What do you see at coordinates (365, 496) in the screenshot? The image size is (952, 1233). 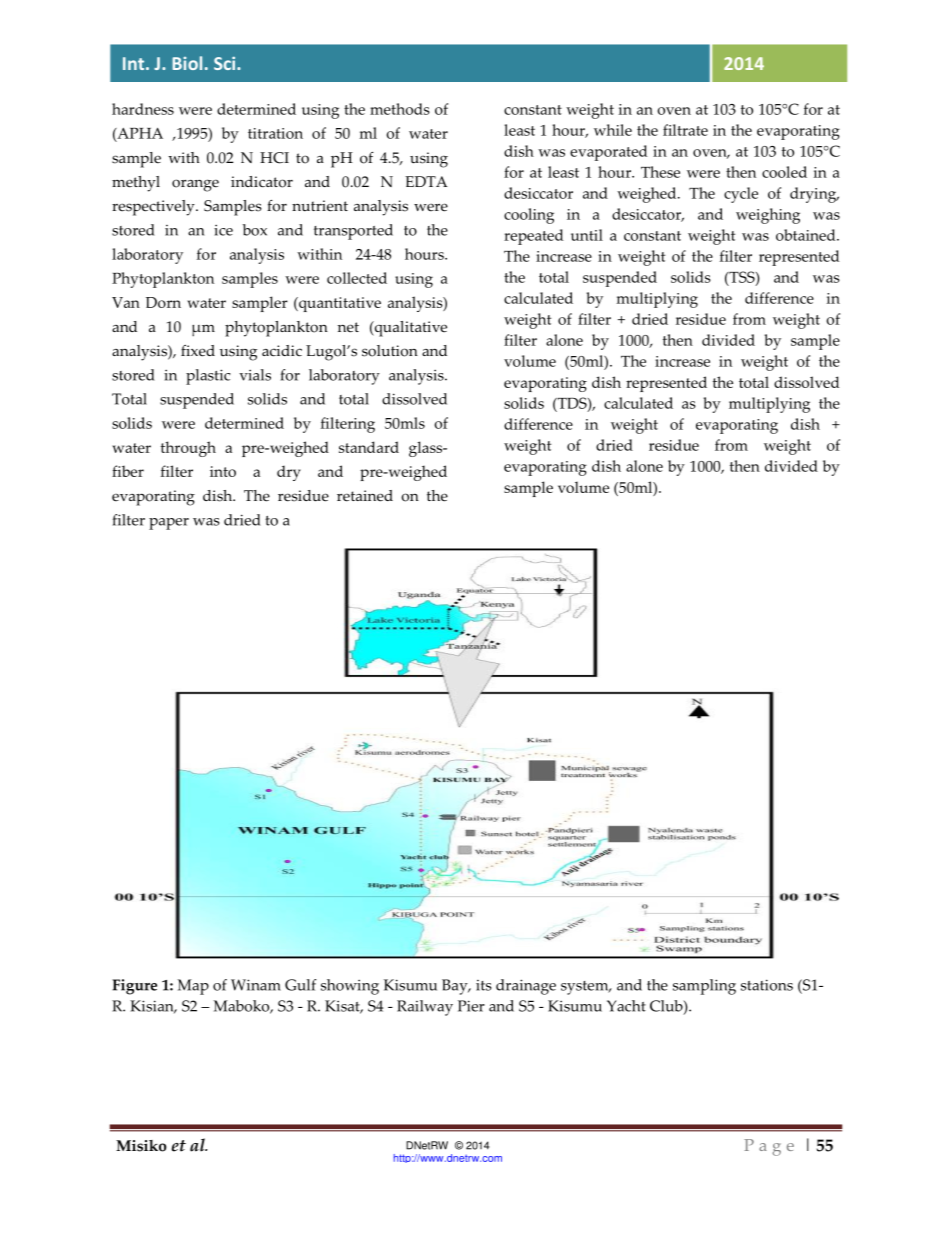 I see `retained` at bounding box center [365, 496].
